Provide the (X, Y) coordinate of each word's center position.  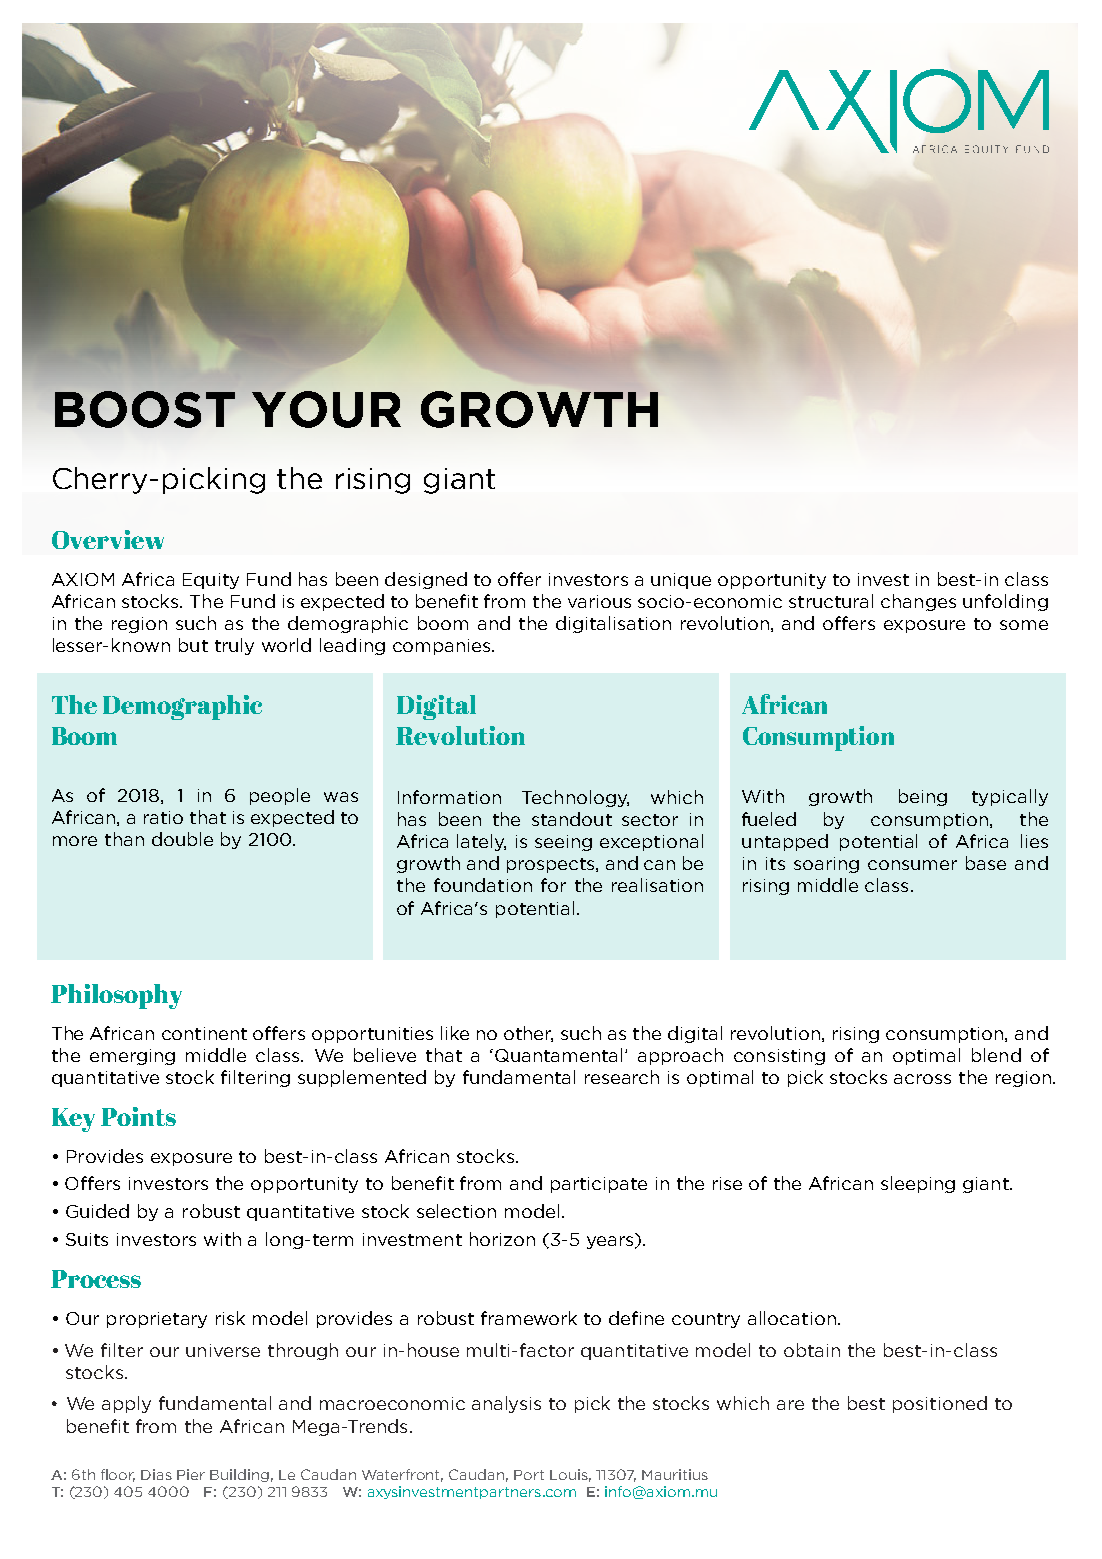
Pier (191, 1474)
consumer (912, 865)
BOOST (145, 409)
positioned (940, 1404)
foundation (483, 885)
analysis (506, 1404)
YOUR (326, 409)
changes (918, 602)
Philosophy (116, 996)
